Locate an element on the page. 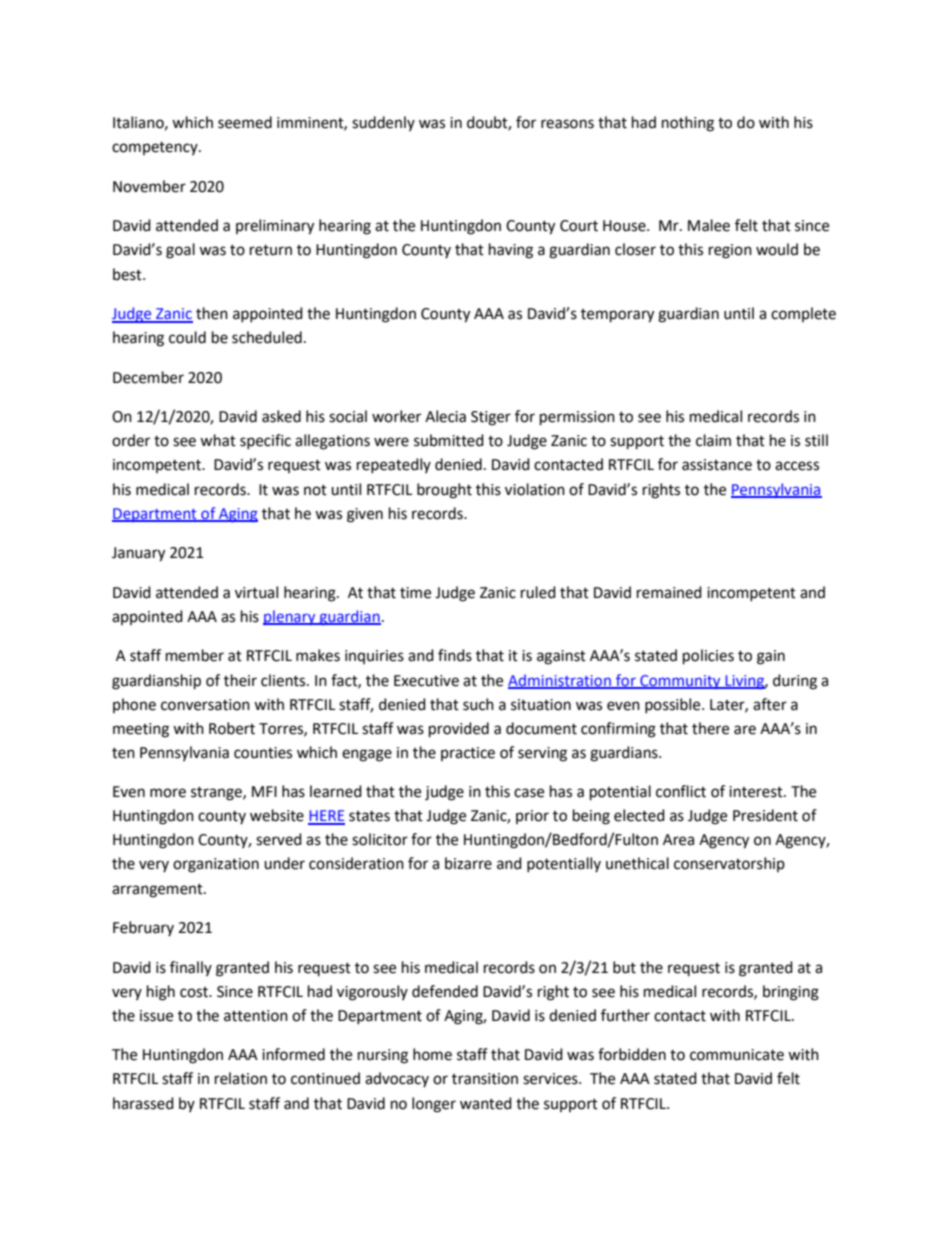 This document has width=952, height=1233. seemed is located at coordinates (245, 122).
